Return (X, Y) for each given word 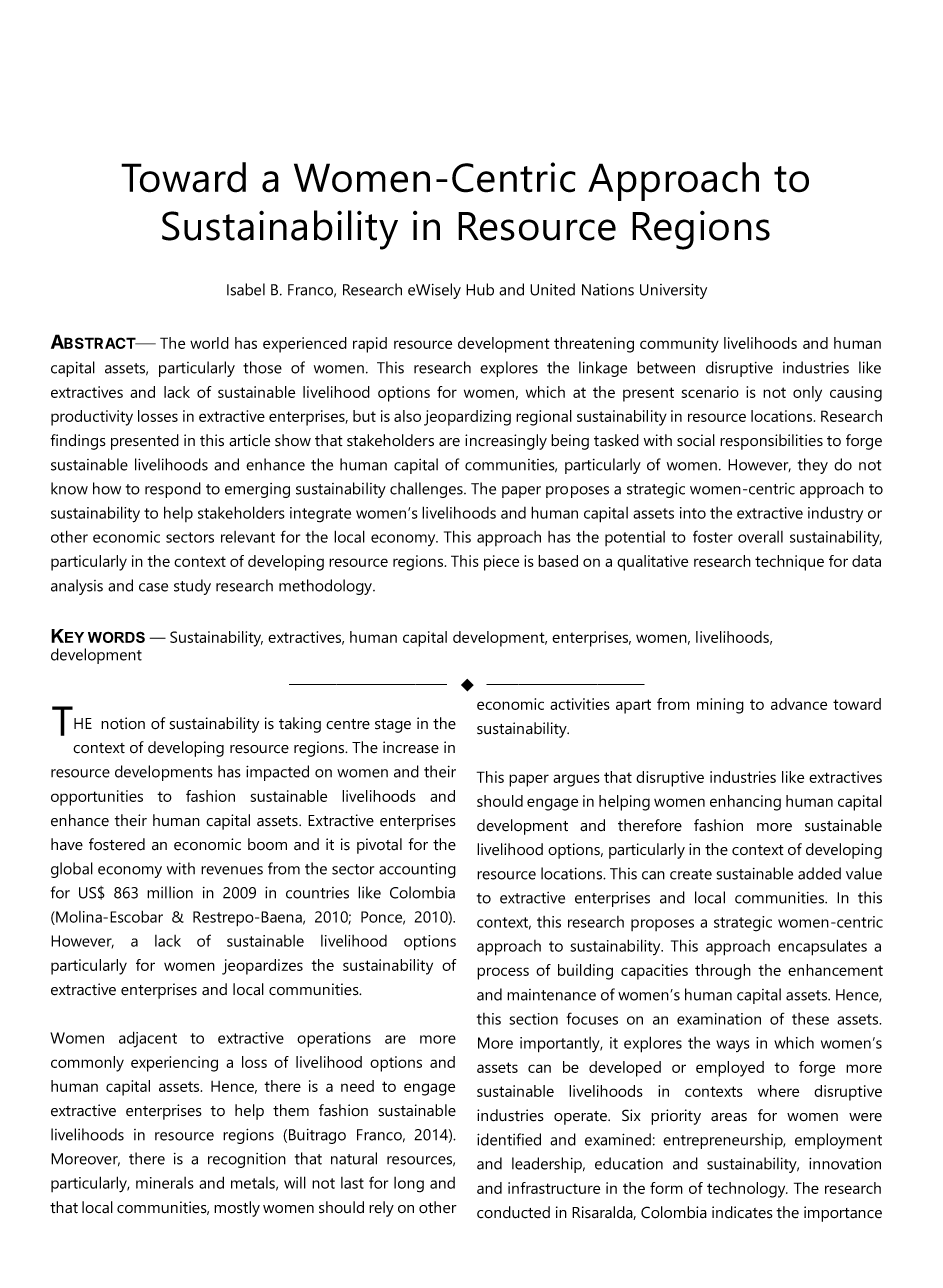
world (209, 343)
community (679, 345)
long (409, 1185)
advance (799, 704)
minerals (165, 1183)
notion (123, 723)
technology (747, 1190)
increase (411, 747)
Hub (480, 289)
